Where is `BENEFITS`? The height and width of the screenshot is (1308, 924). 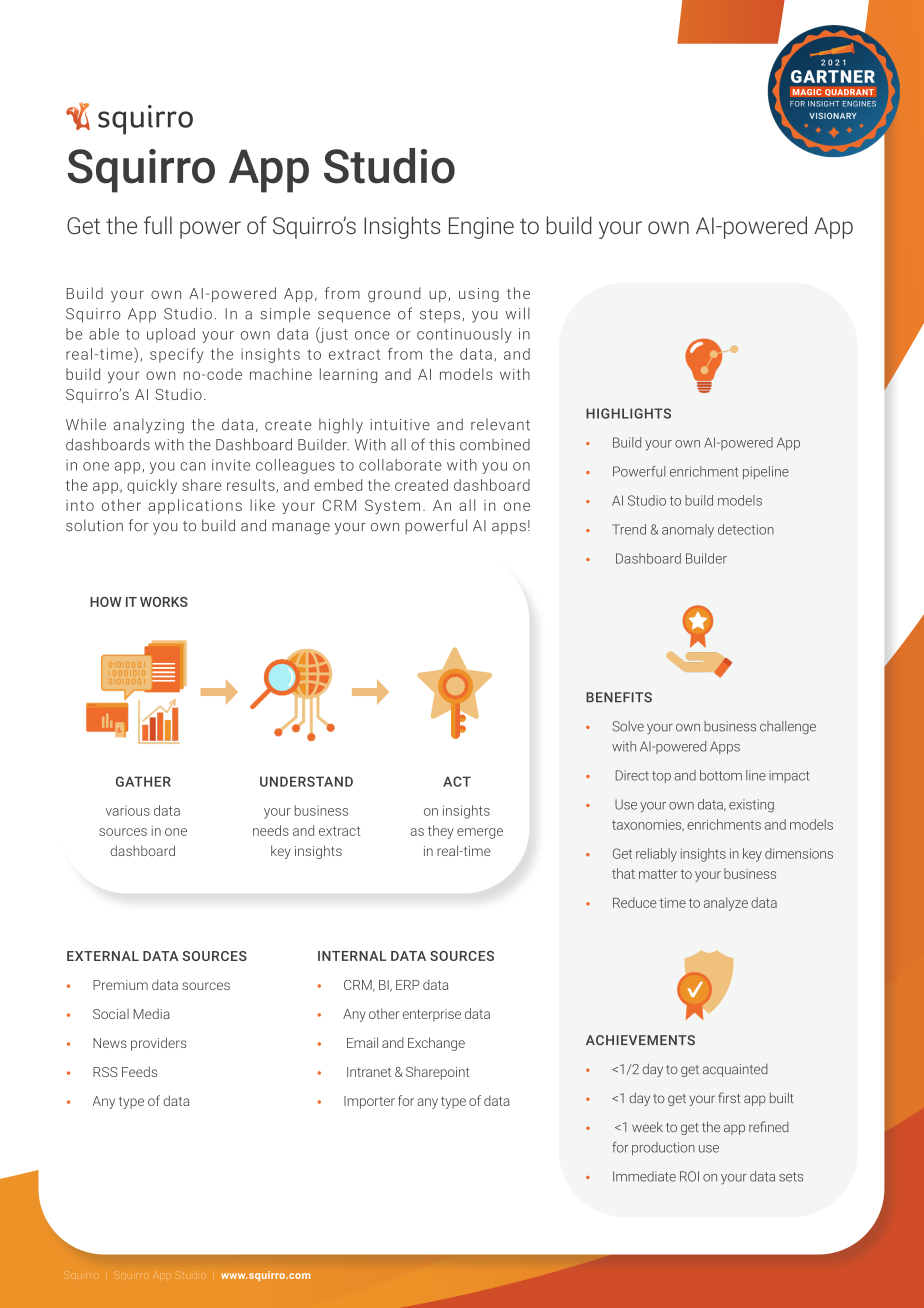
BENEFITS is located at coordinates (619, 697).
